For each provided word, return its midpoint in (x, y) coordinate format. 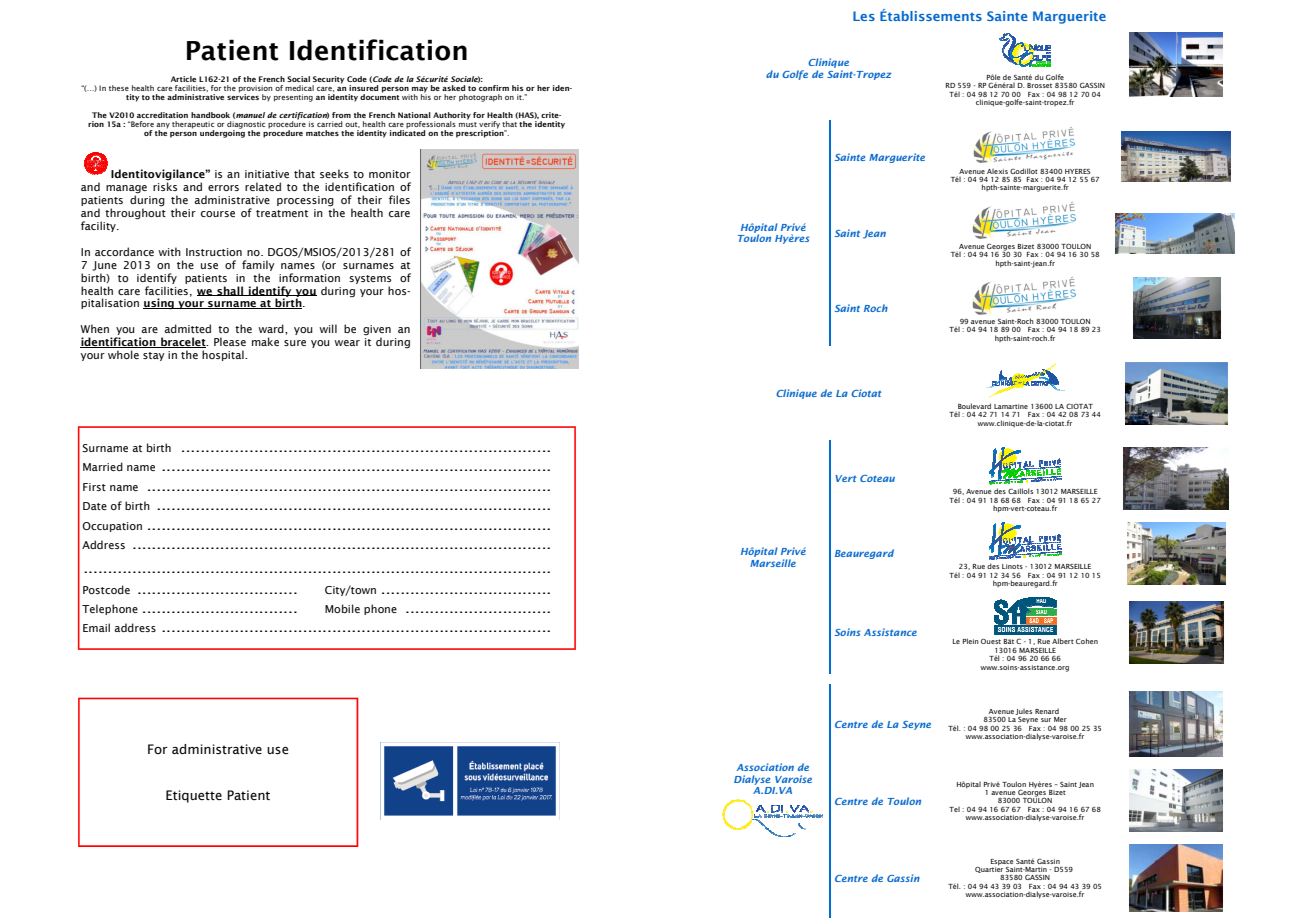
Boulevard (973, 407)
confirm (494, 88)
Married (103, 466)
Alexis (997, 171)
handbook (210, 115)
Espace (1002, 862)
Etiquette (194, 796)
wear (347, 343)
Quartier (989, 870)
